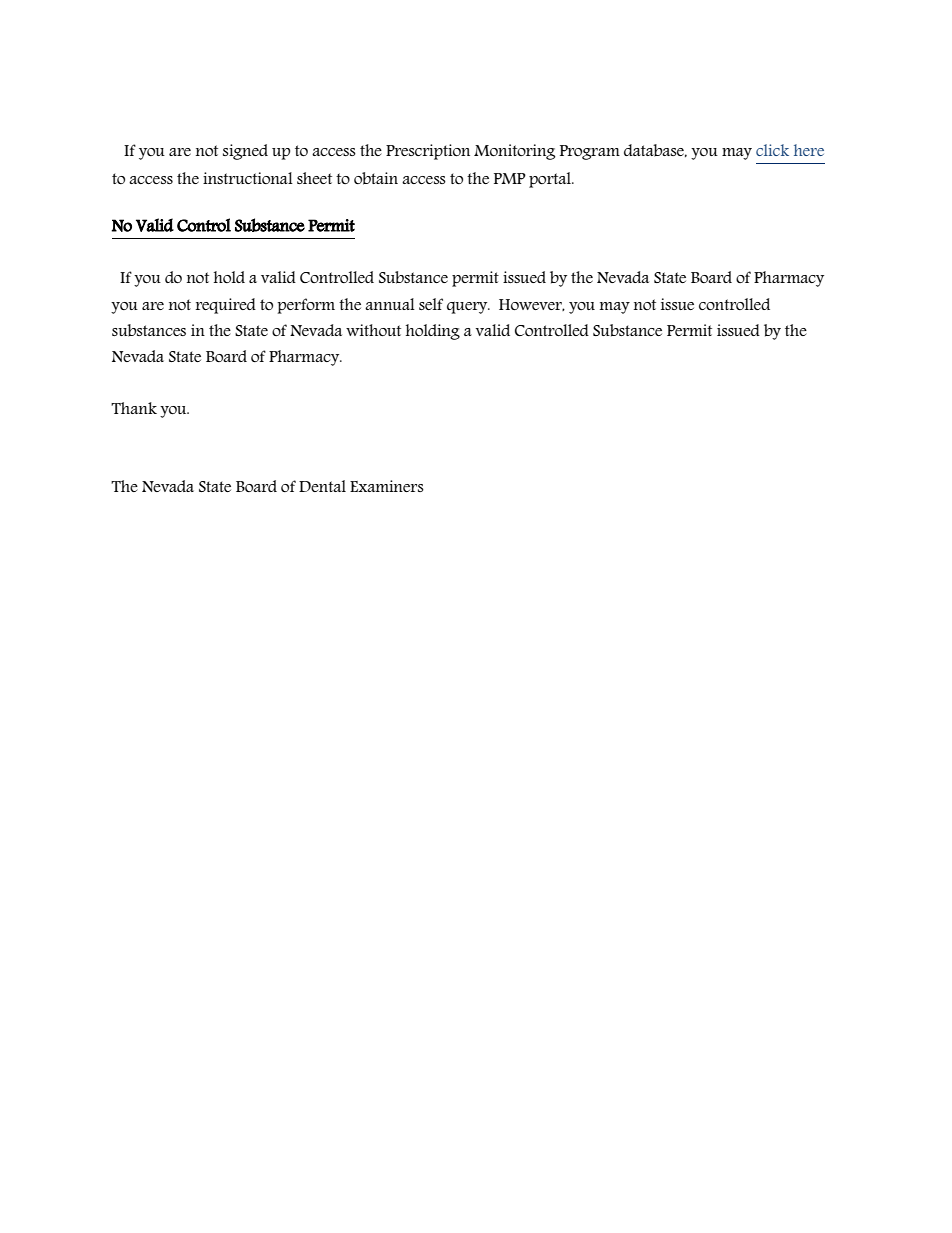  Describe the element at coordinates (772, 150) in the page. I see `click` at that location.
